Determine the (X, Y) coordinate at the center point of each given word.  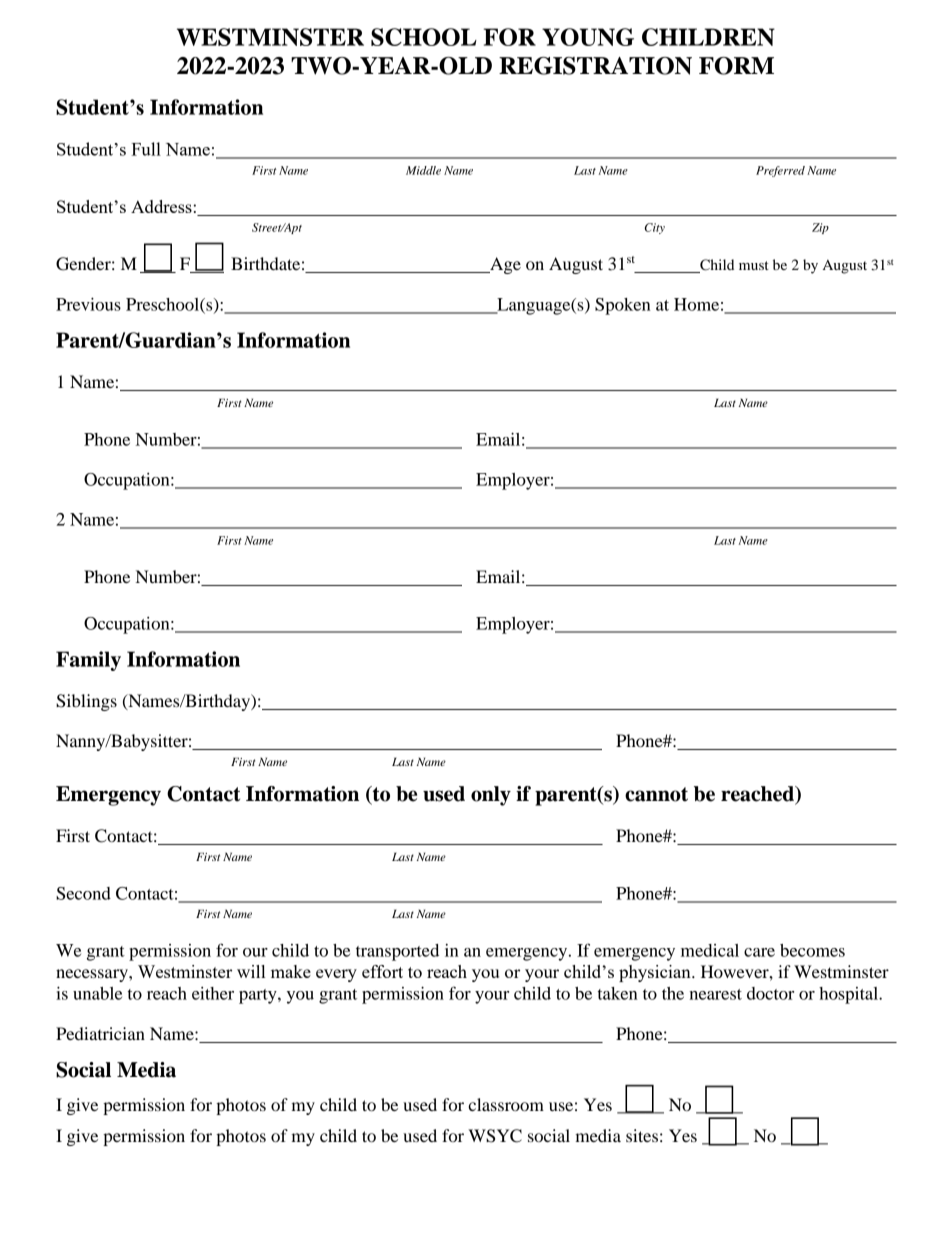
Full (146, 149)
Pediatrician (100, 1033)
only (491, 796)
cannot (656, 794)
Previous (88, 304)
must (754, 265)
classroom (506, 1104)
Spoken (623, 306)
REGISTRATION (595, 66)
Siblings (86, 702)
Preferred (780, 171)
